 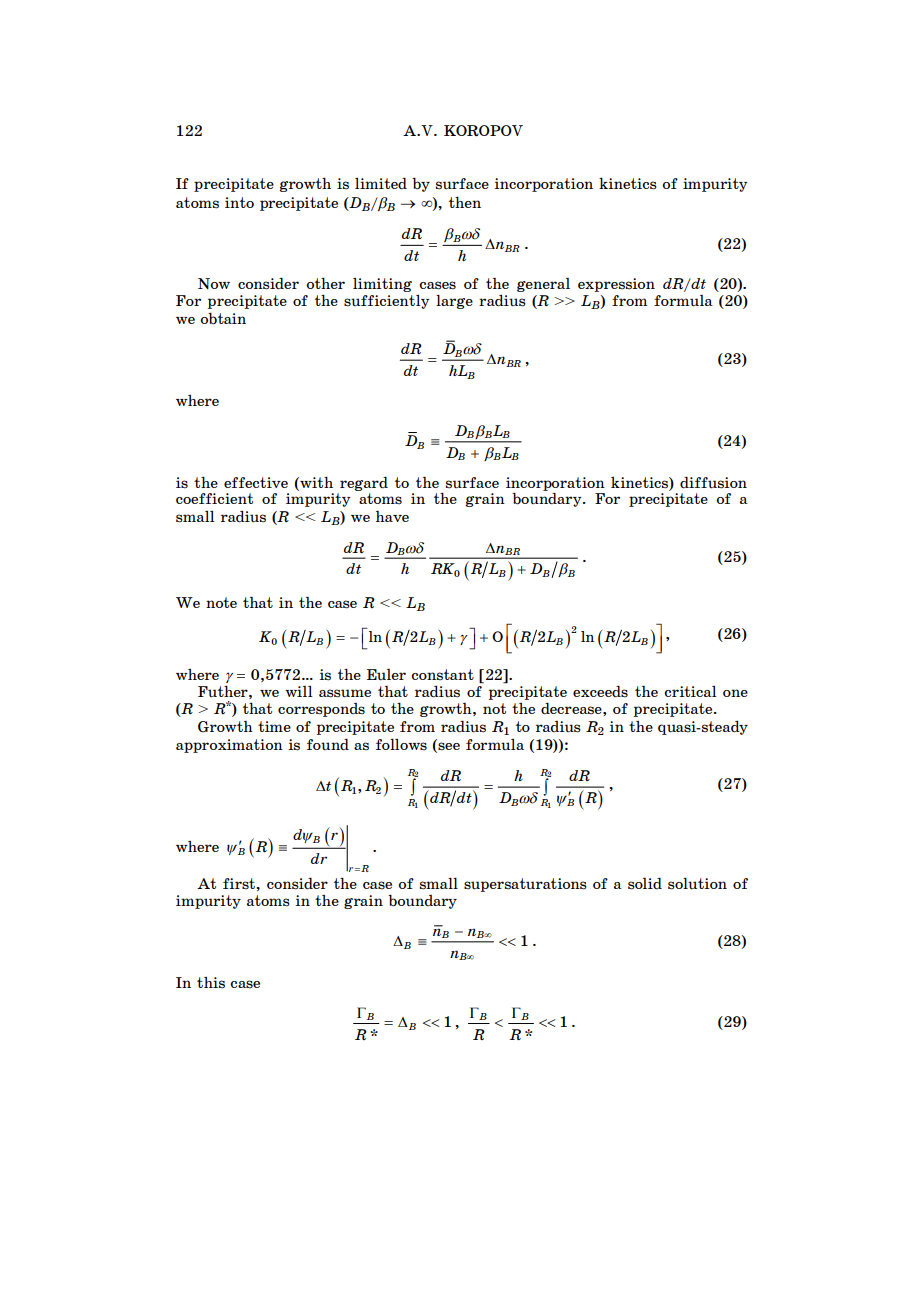 What do you see at coordinates (442, 675) in the page?
I see `constant` at bounding box center [442, 675].
